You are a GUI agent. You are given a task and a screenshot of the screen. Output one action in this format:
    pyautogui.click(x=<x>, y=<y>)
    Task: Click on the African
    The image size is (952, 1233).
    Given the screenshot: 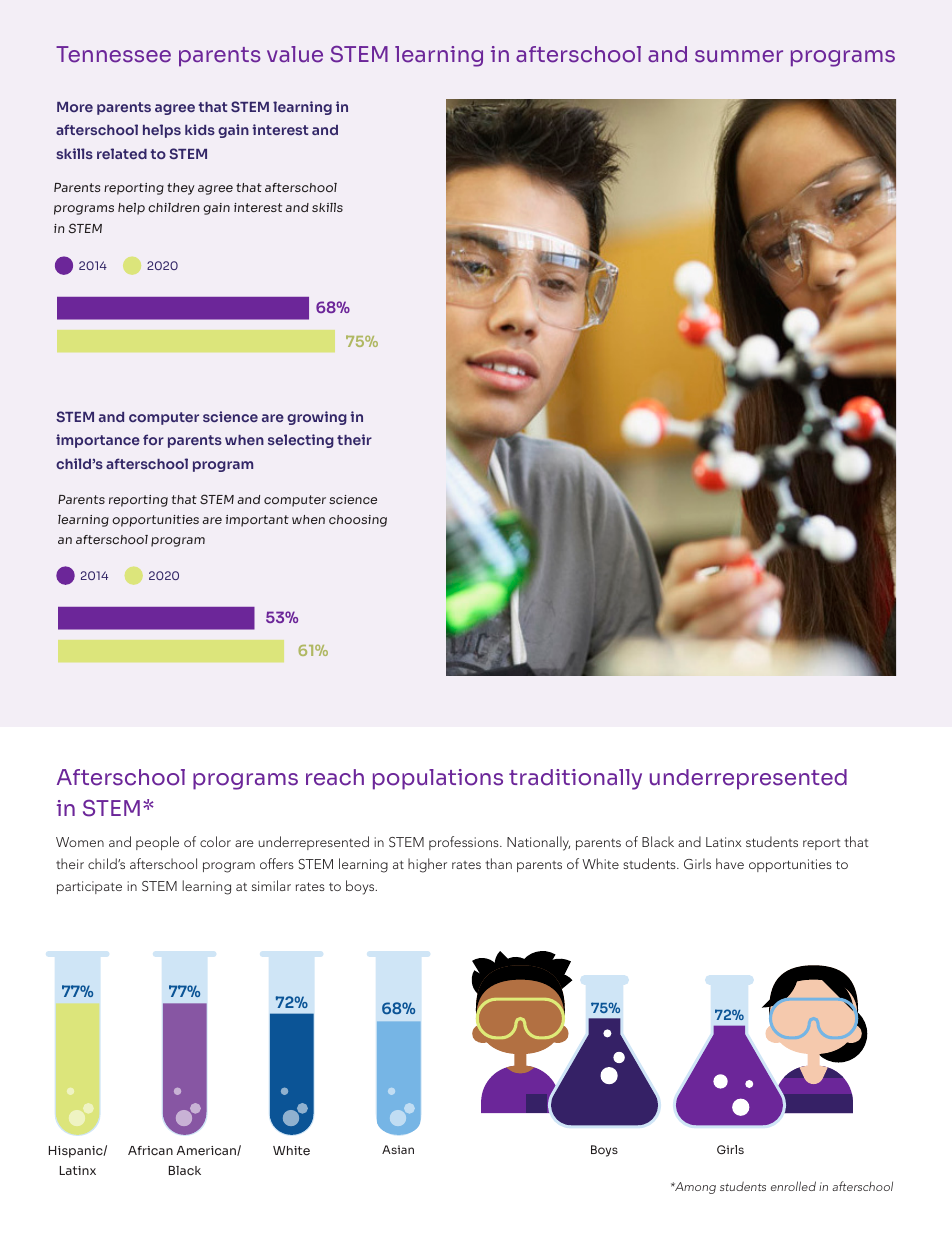 What is the action you would take?
    pyautogui.click(x=150, y=1150)
